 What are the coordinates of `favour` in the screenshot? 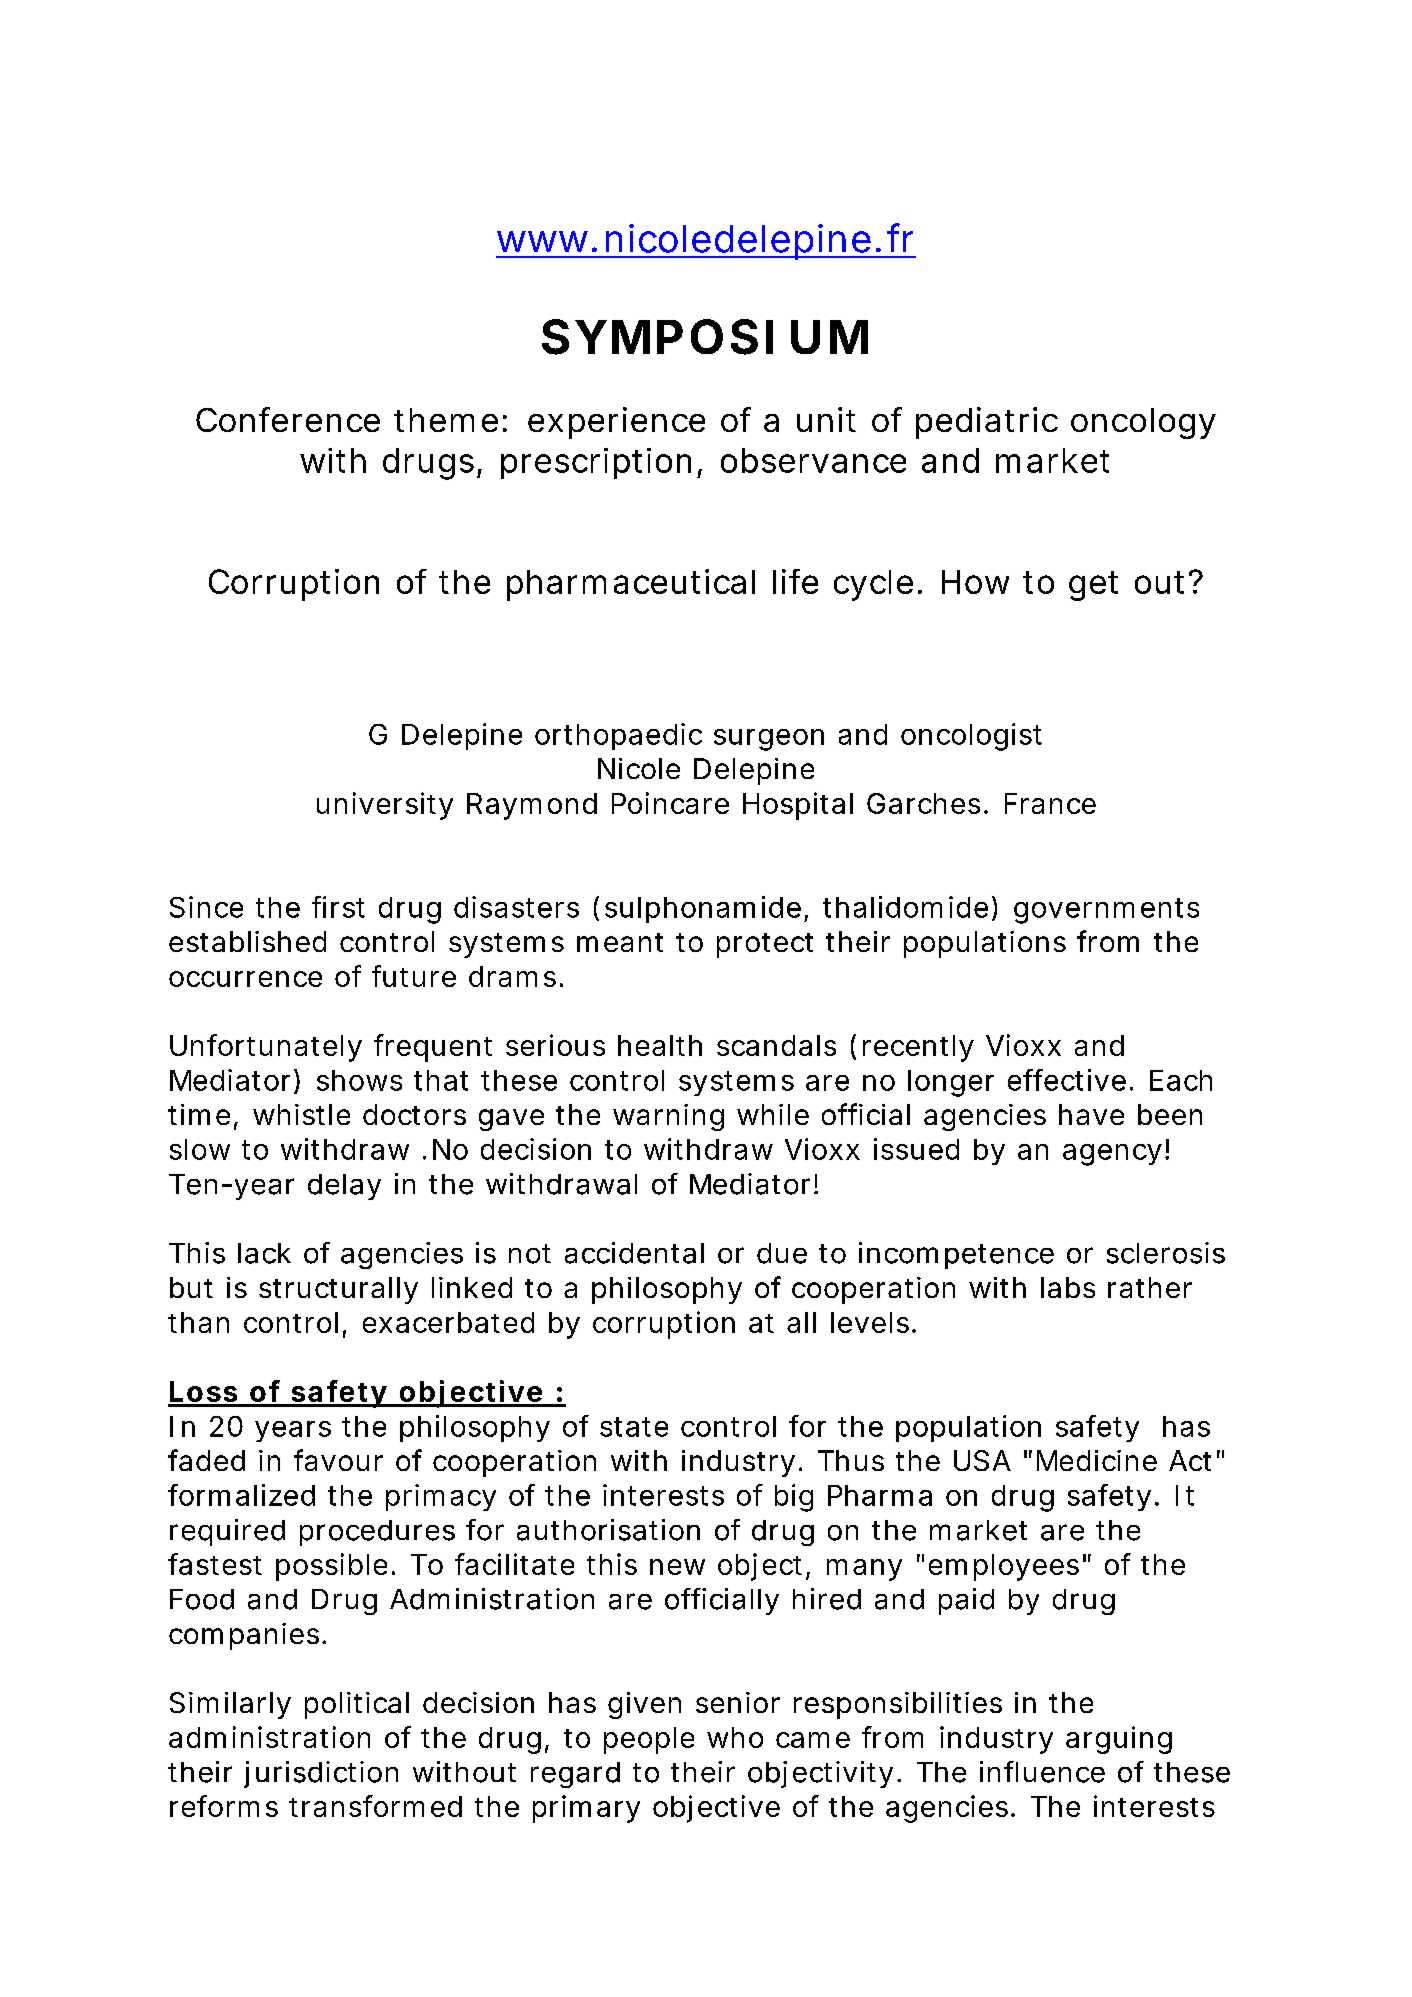 It's located at (338, 1460).
